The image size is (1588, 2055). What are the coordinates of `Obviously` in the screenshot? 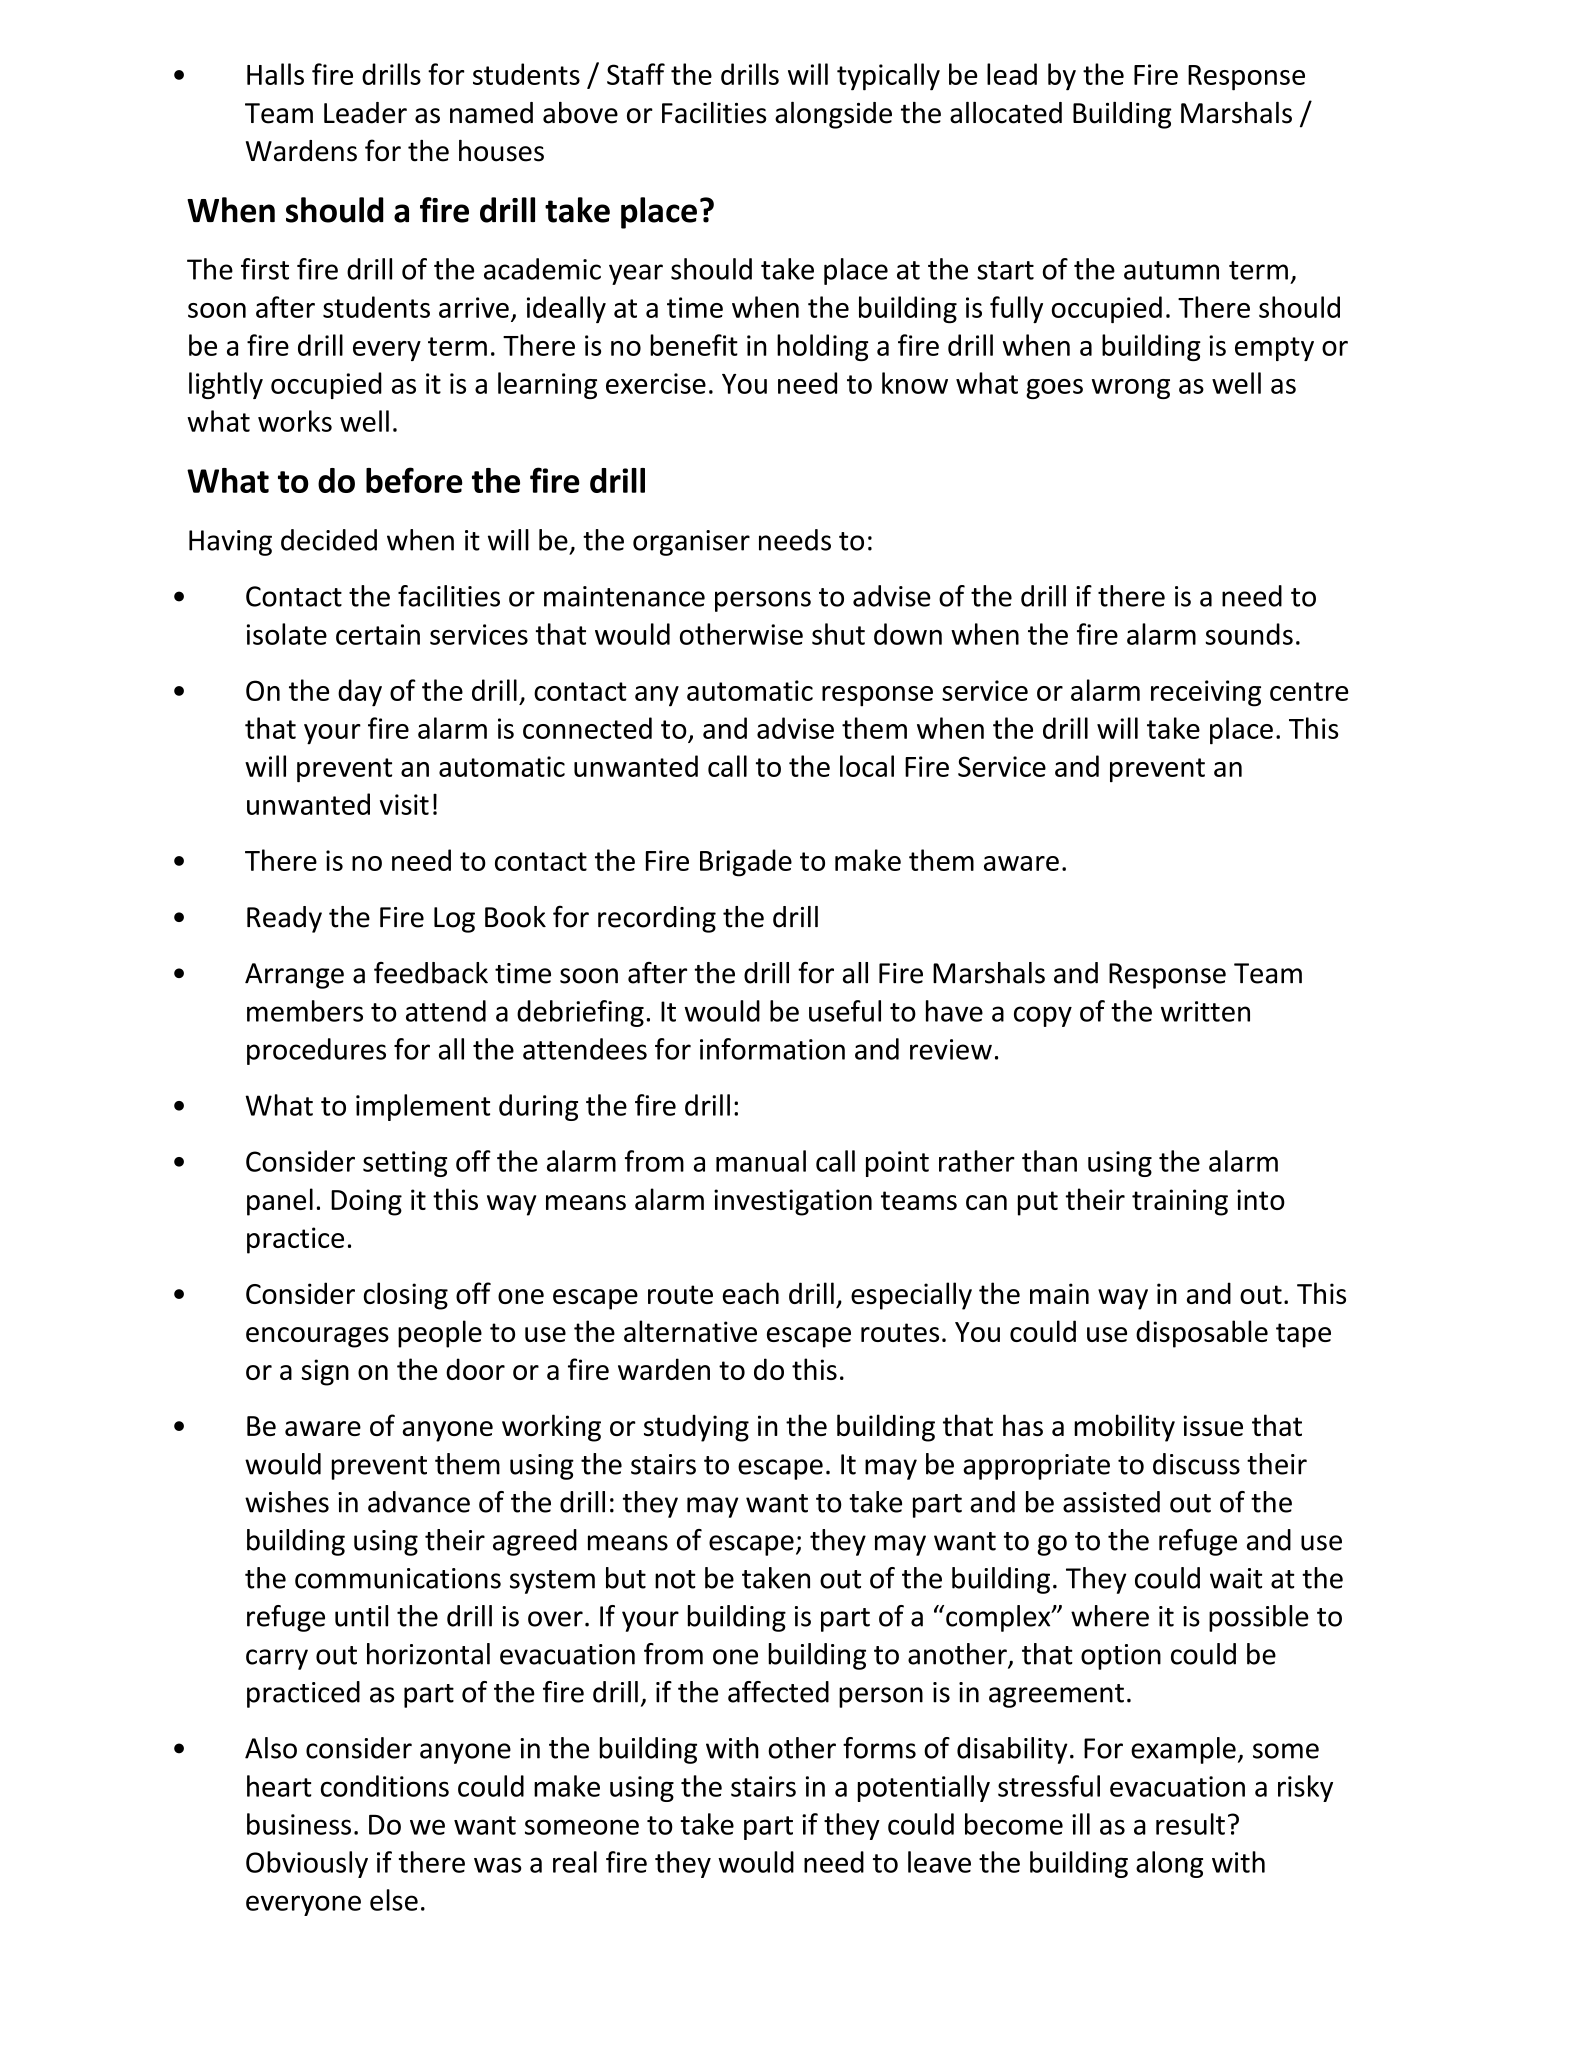 It's located at (307, 1864).
